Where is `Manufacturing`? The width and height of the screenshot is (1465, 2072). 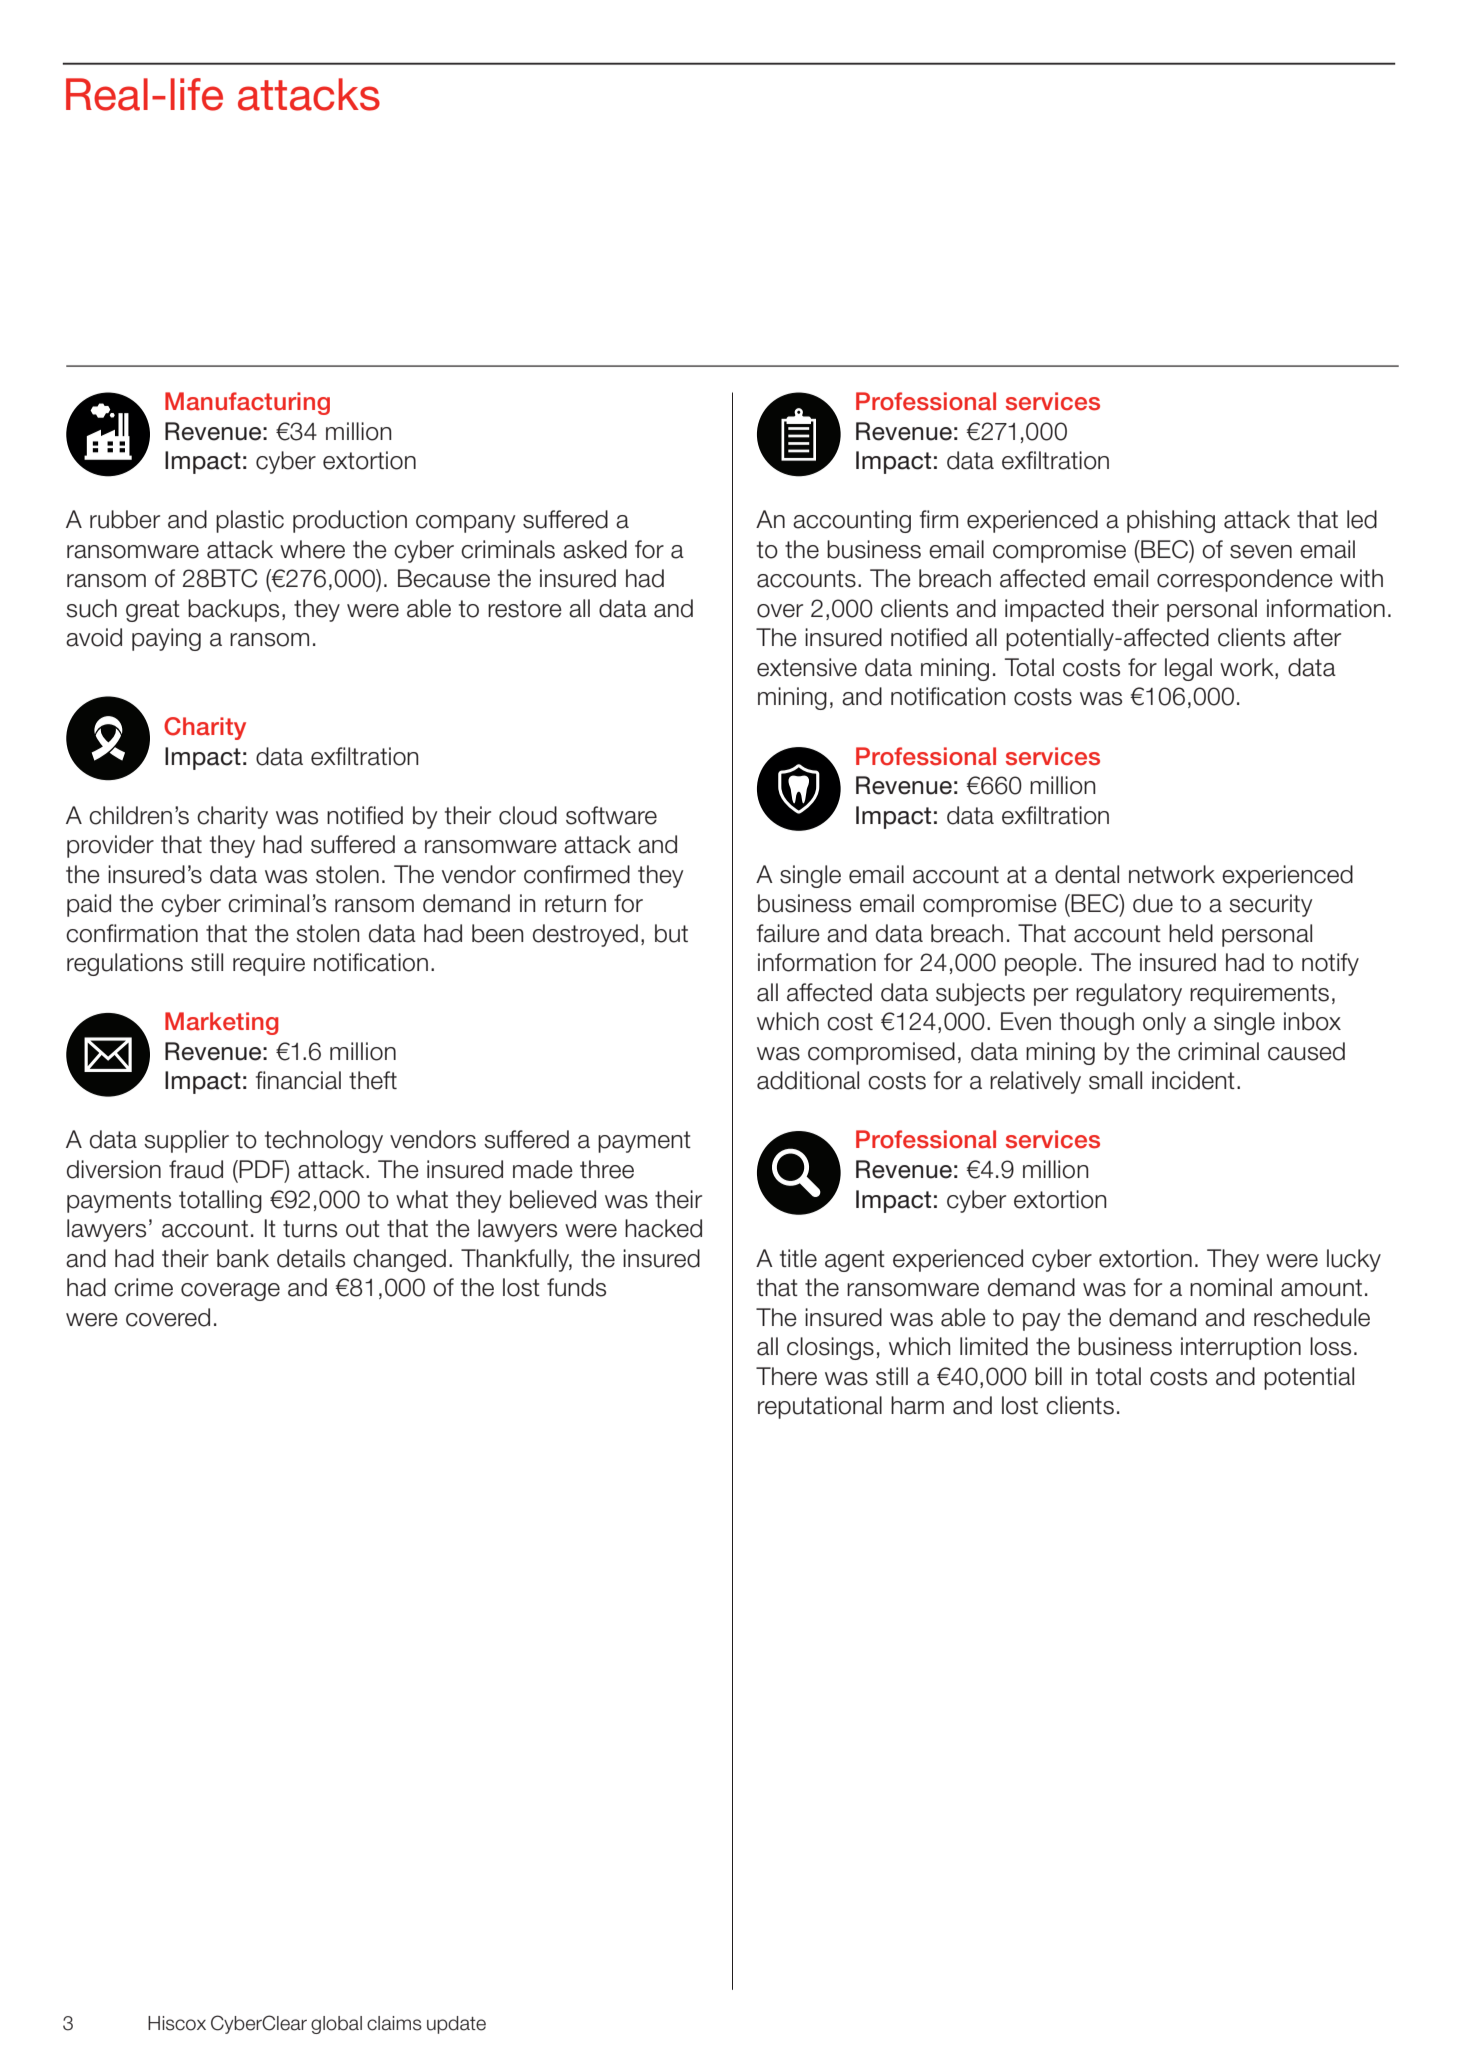 Manufacturing is located at coordinates (247, 403).
